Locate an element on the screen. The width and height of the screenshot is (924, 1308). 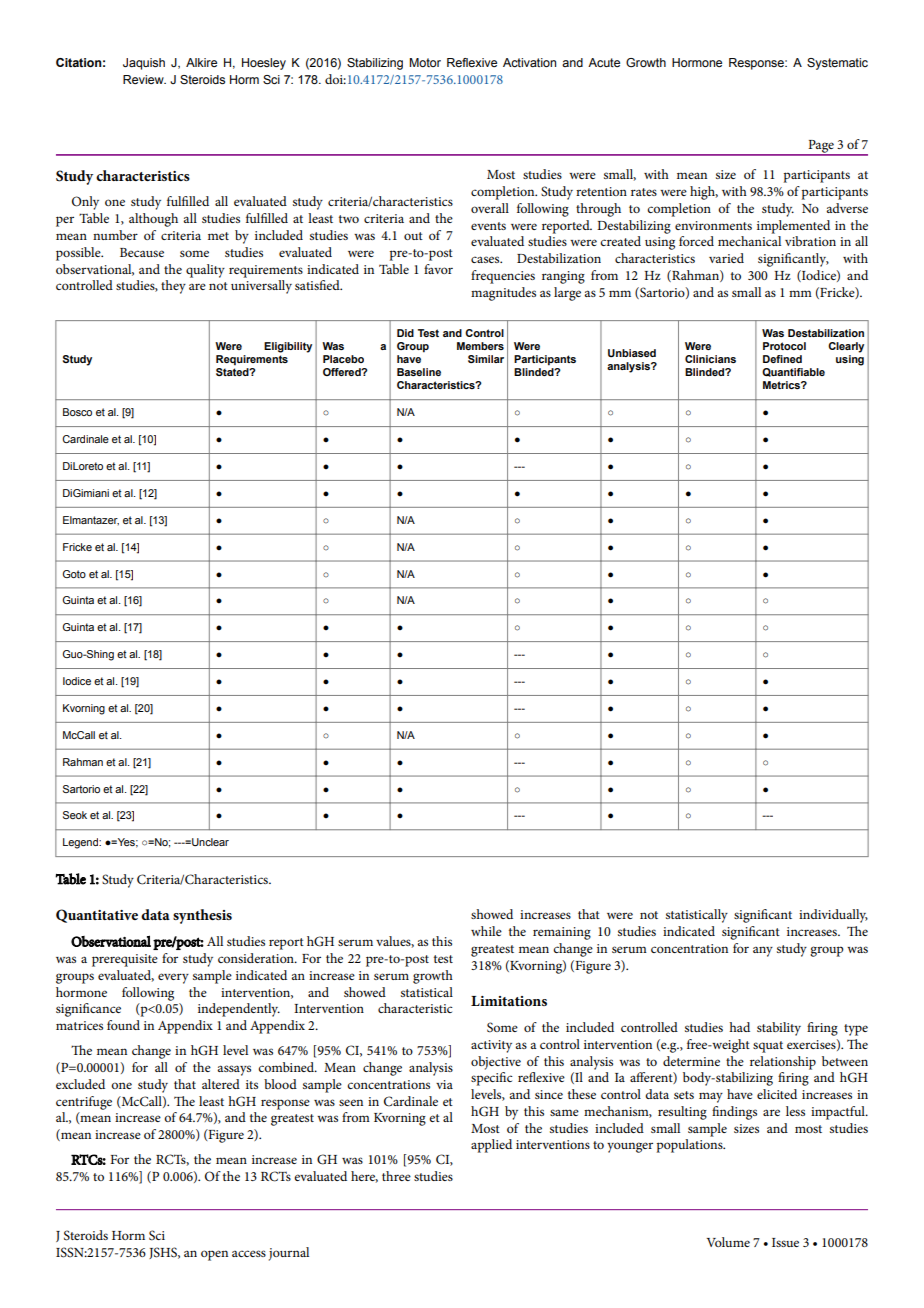
individually is located at coordinates (833, 916).
